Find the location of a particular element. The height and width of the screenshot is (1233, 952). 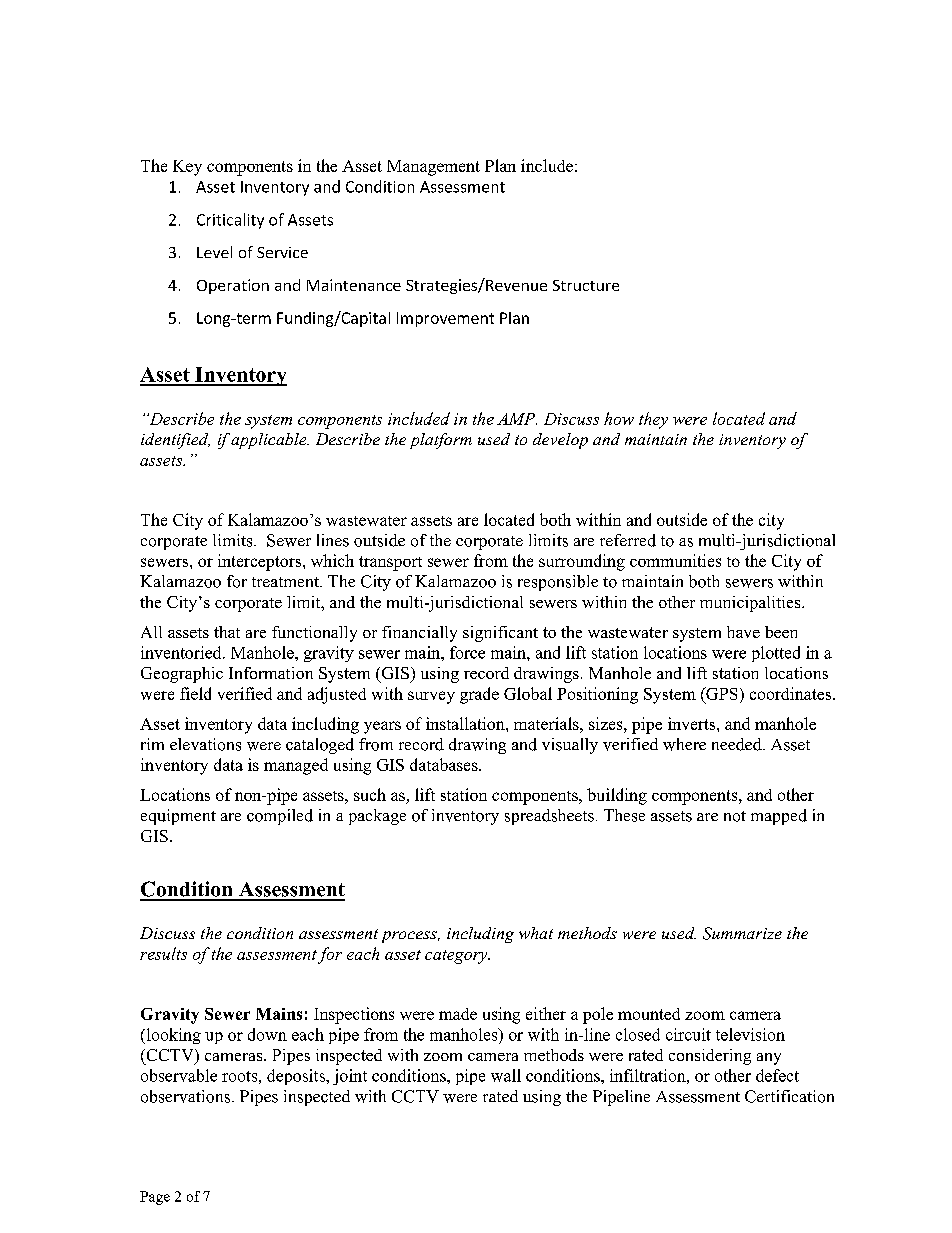

Criticality is located at coordinates (230, 221).
